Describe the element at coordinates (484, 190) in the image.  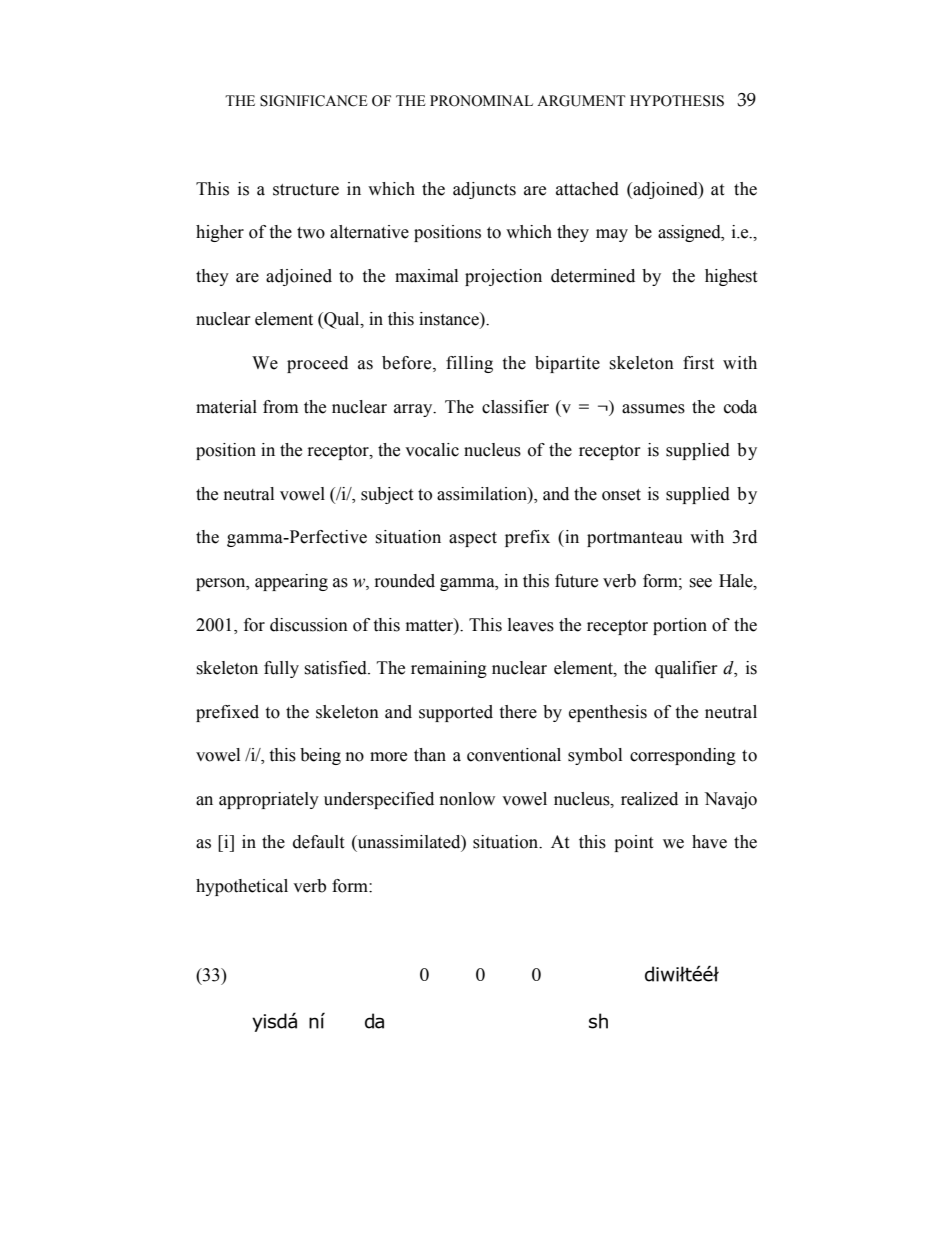
I see `adjuncts` at that location.
